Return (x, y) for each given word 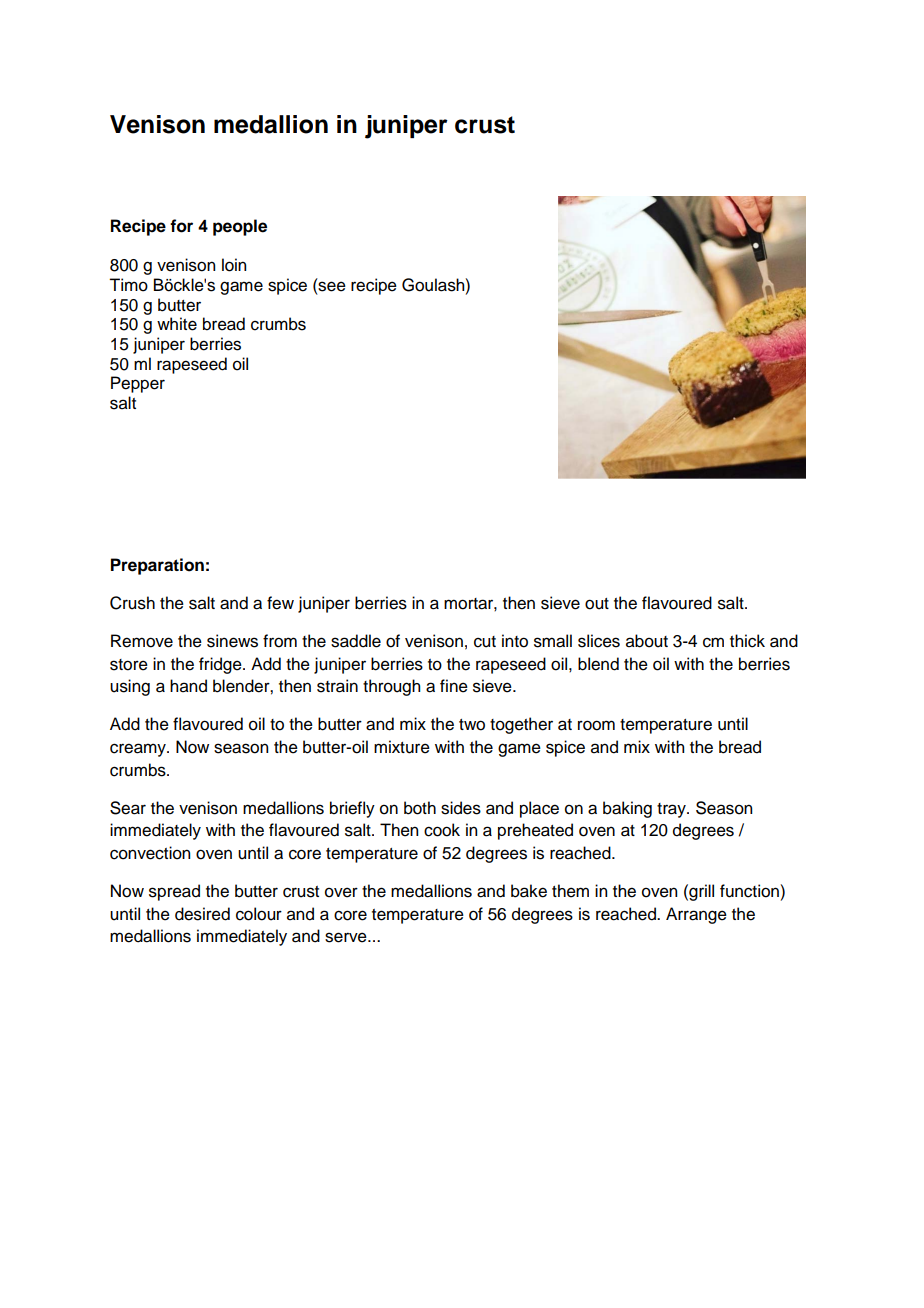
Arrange (696, 915)
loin (234, 265)
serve (347, 937)
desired (202, 914)
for (181, 226)
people (240, 227)
